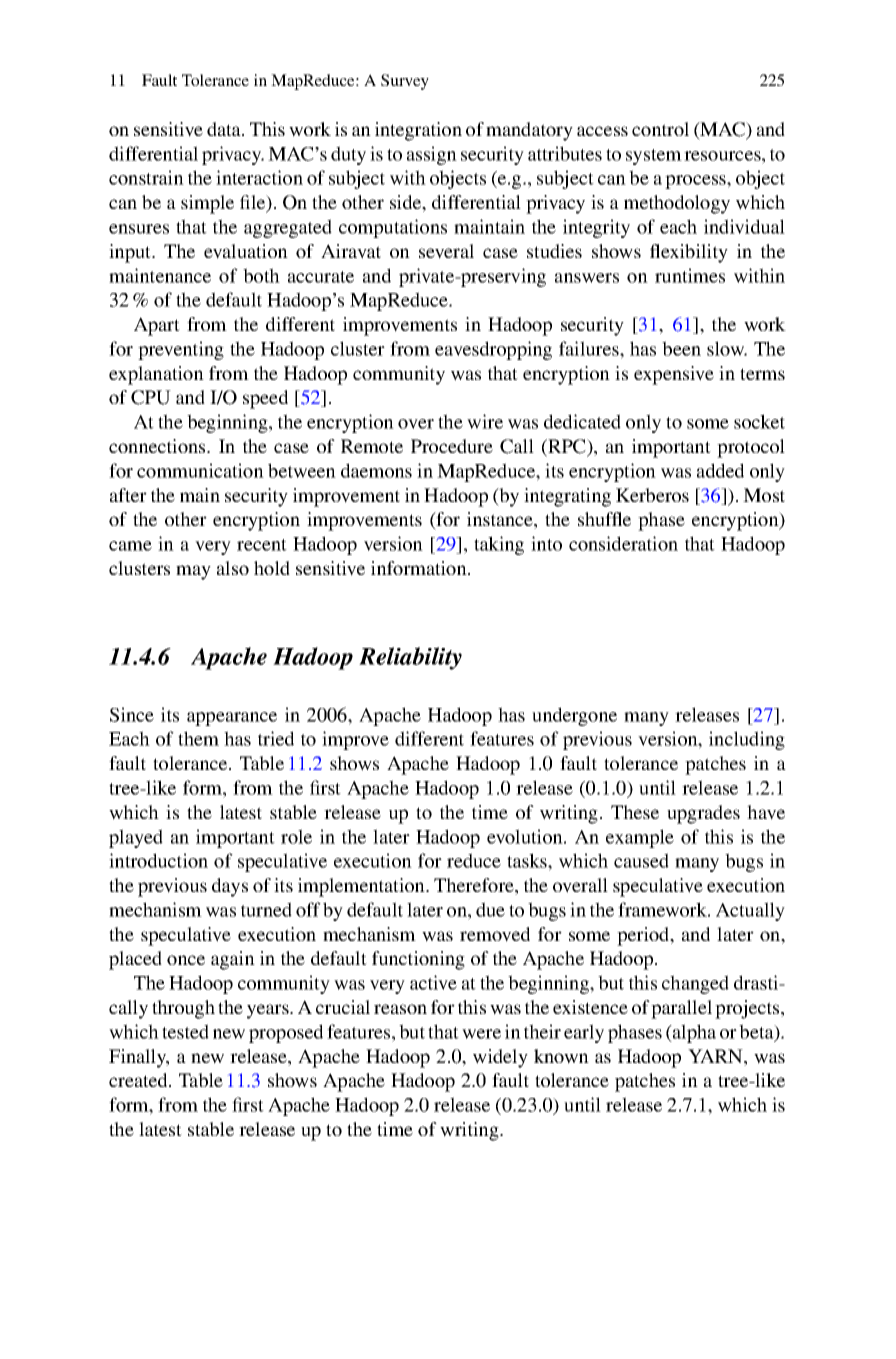 This document has width=896, height=1359. Describe the element at coordinates (418, 131) in the document. I see `integration` at that location.
